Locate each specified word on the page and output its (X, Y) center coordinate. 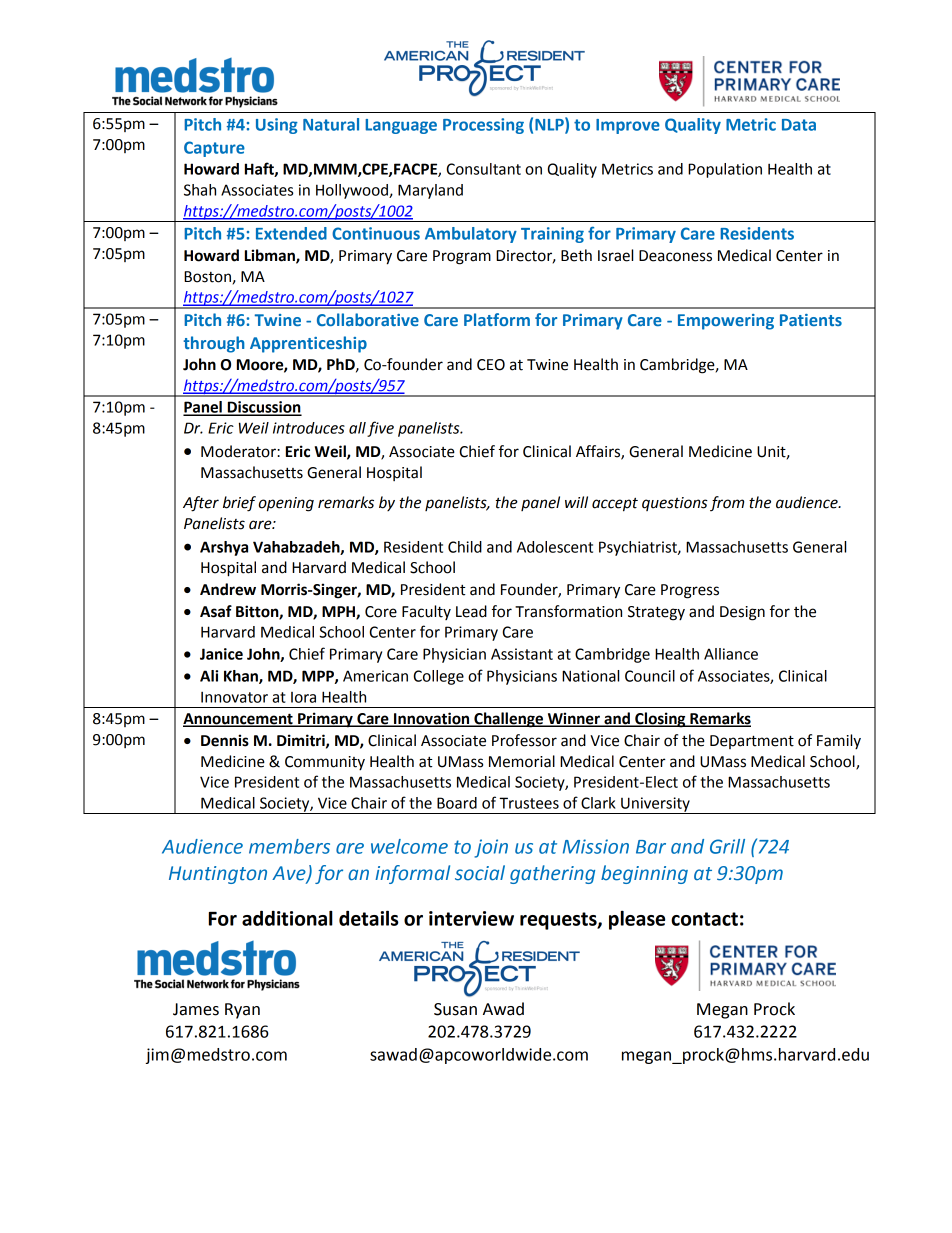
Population (725, 170)
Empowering (726, 322)
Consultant (483, 169)
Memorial (522, 761)
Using (277, 126)
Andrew (228, 589)
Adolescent (555, 547)
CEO (491, 365)
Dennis (225, 740)
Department (752, 742)
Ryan (242, 1011)
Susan (455, 1009)
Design (742, 613)
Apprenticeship (308, 344)
